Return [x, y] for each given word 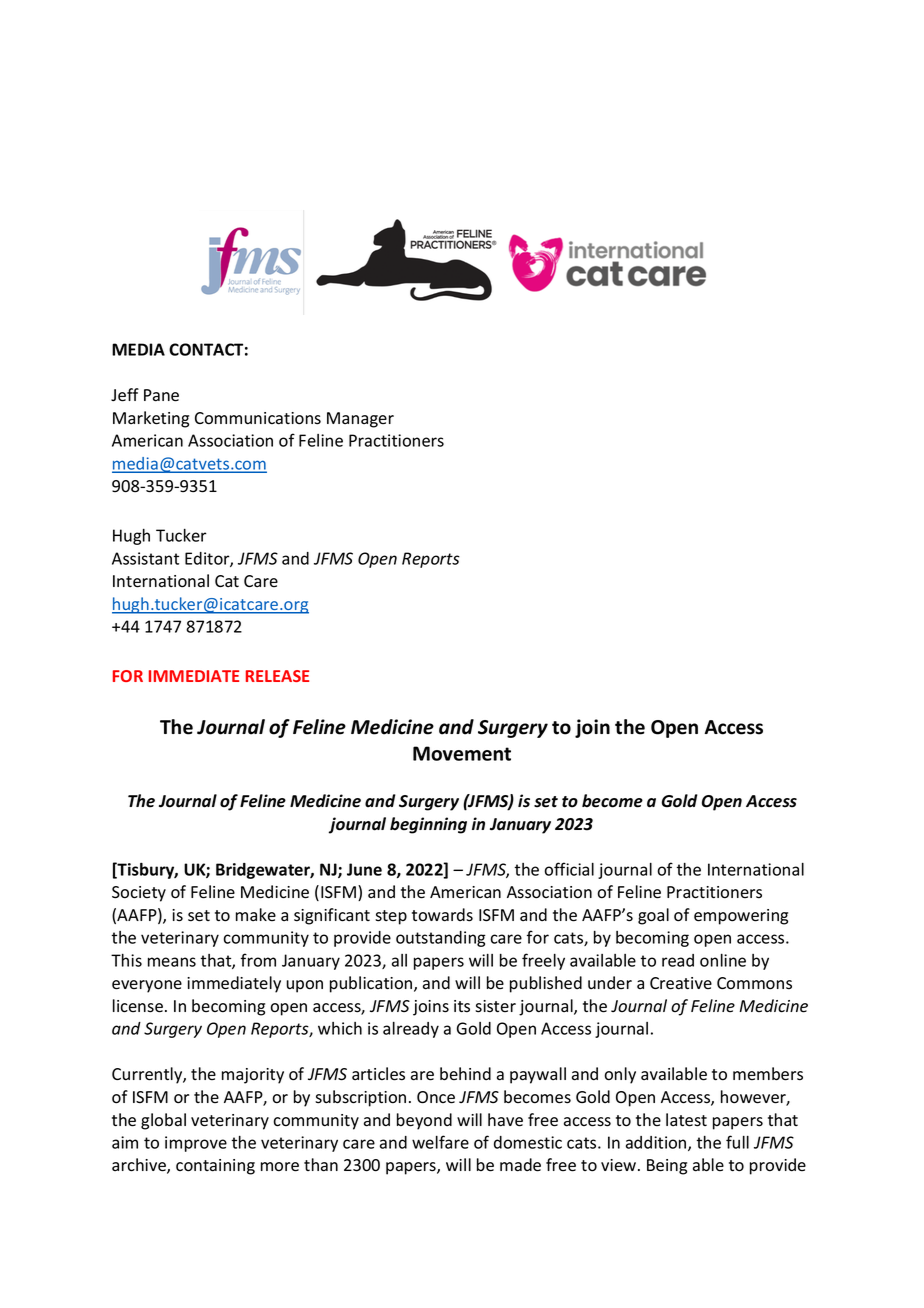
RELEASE [277, 676]
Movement [462, 753]
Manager [360, 420]
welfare [440, 1142]
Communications [258, 418]
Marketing [151, 419]
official [569, 869]
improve [196, 1144]
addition [657, 1143]
